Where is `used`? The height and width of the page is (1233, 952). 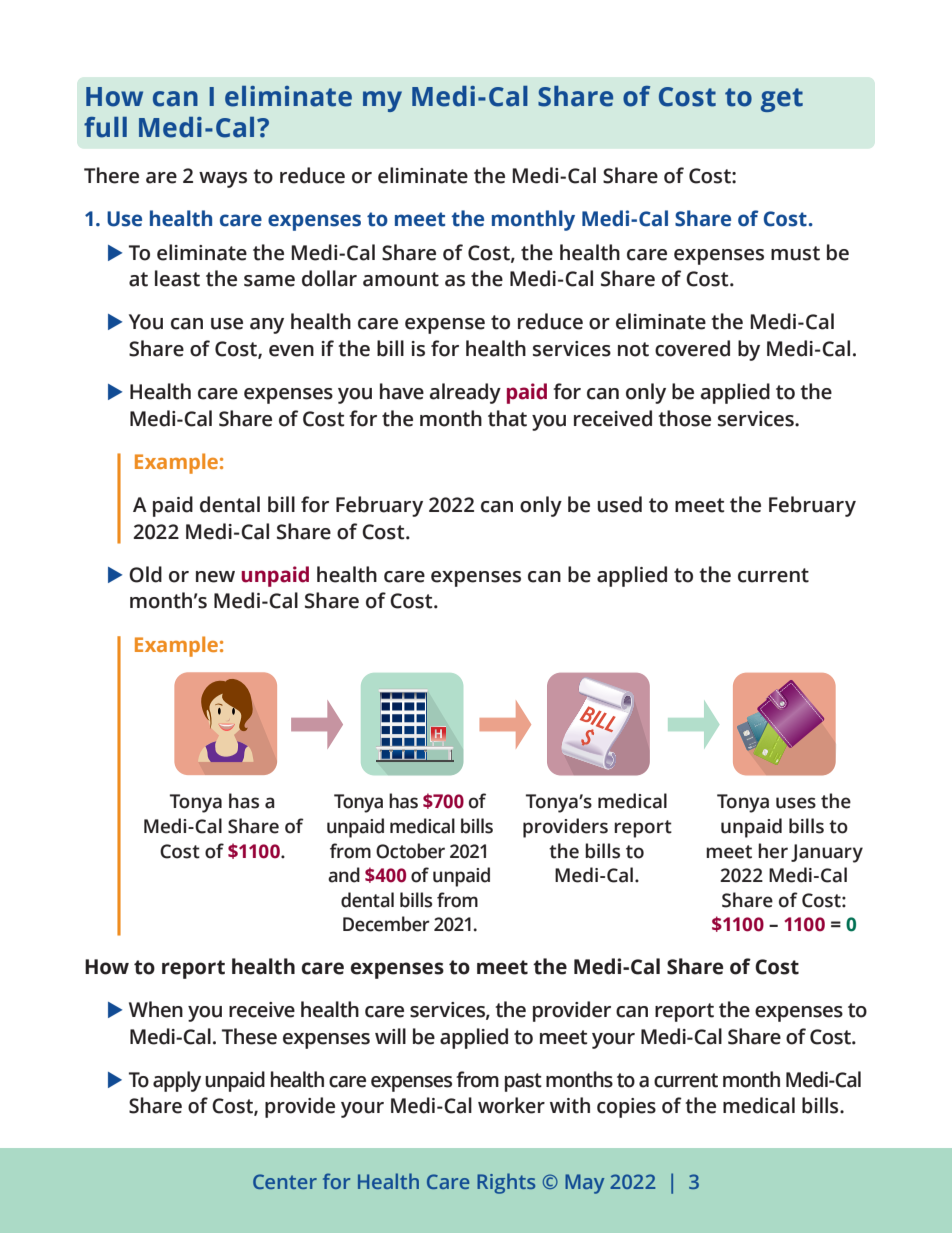 used is located at coordinates (619, 504).
